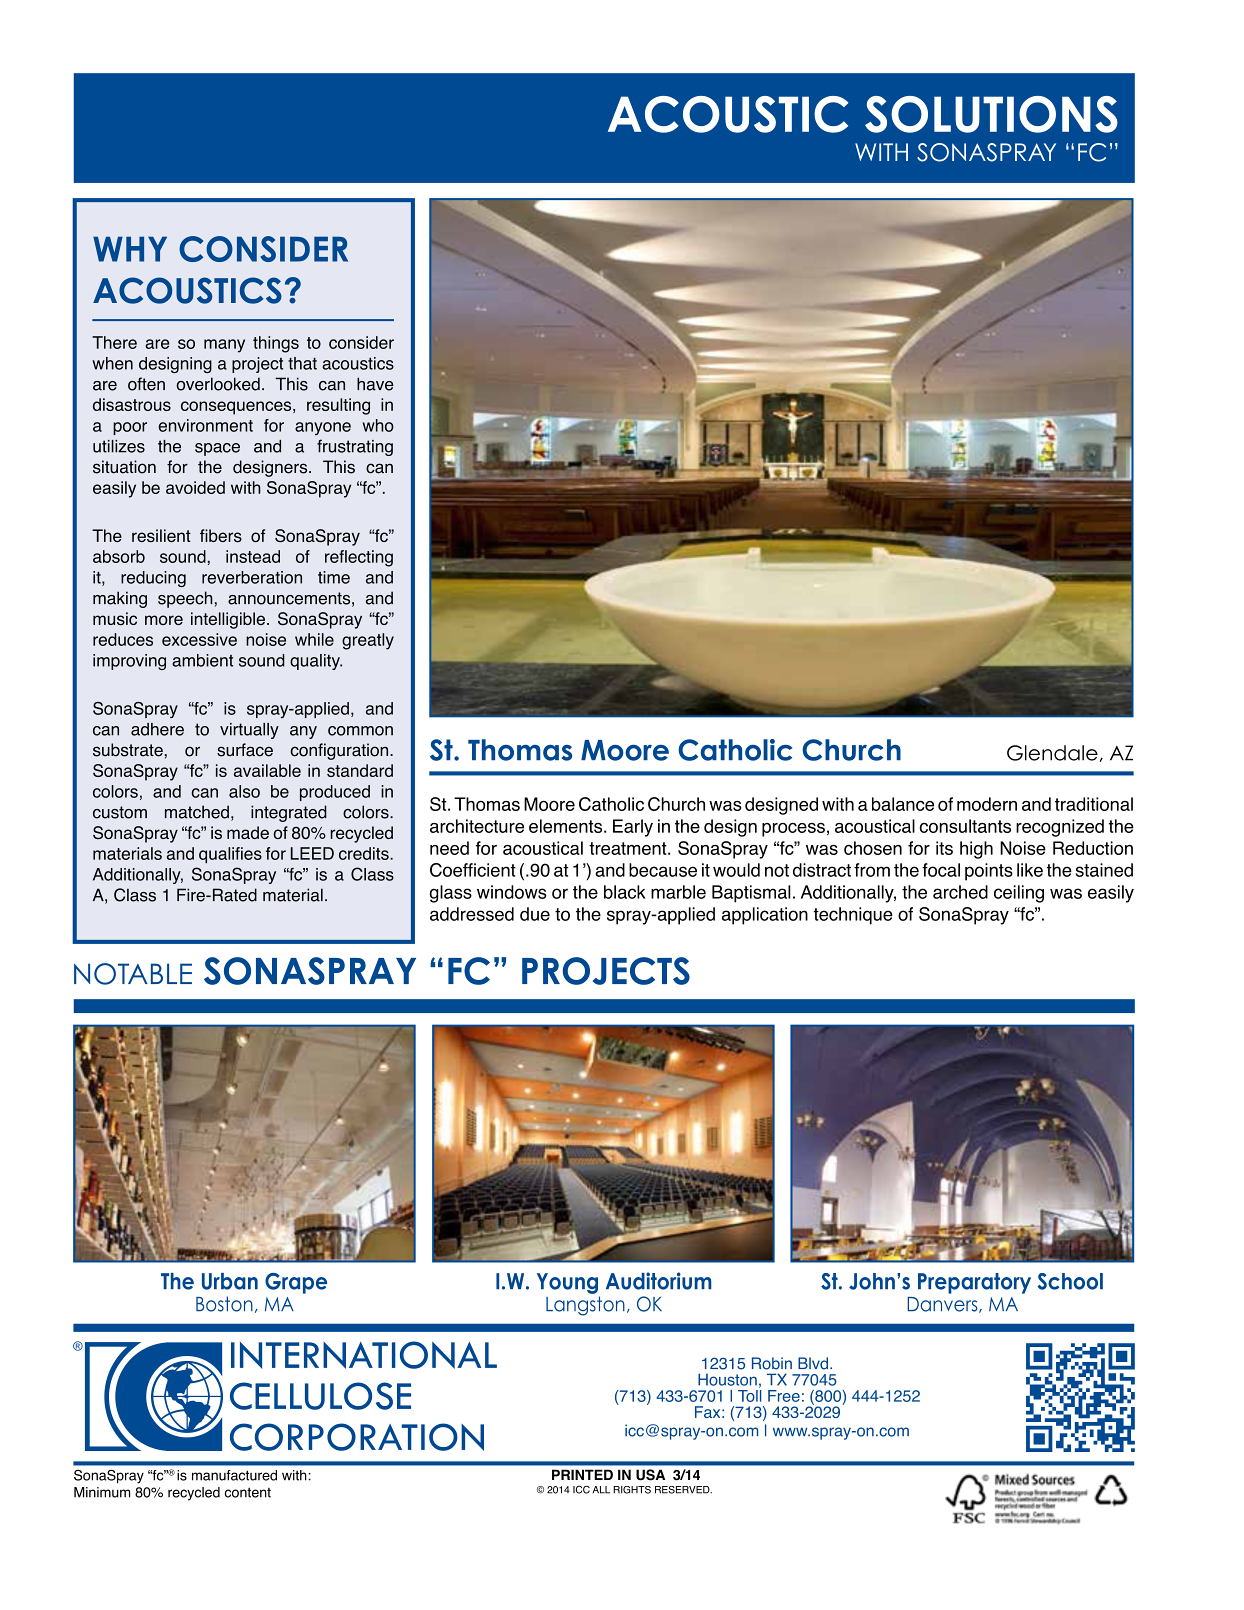 The image size is (1244, 1610). What do you see at coordinates (375, 384) in the page?
I see `have` at bounding box center [375, 384].
